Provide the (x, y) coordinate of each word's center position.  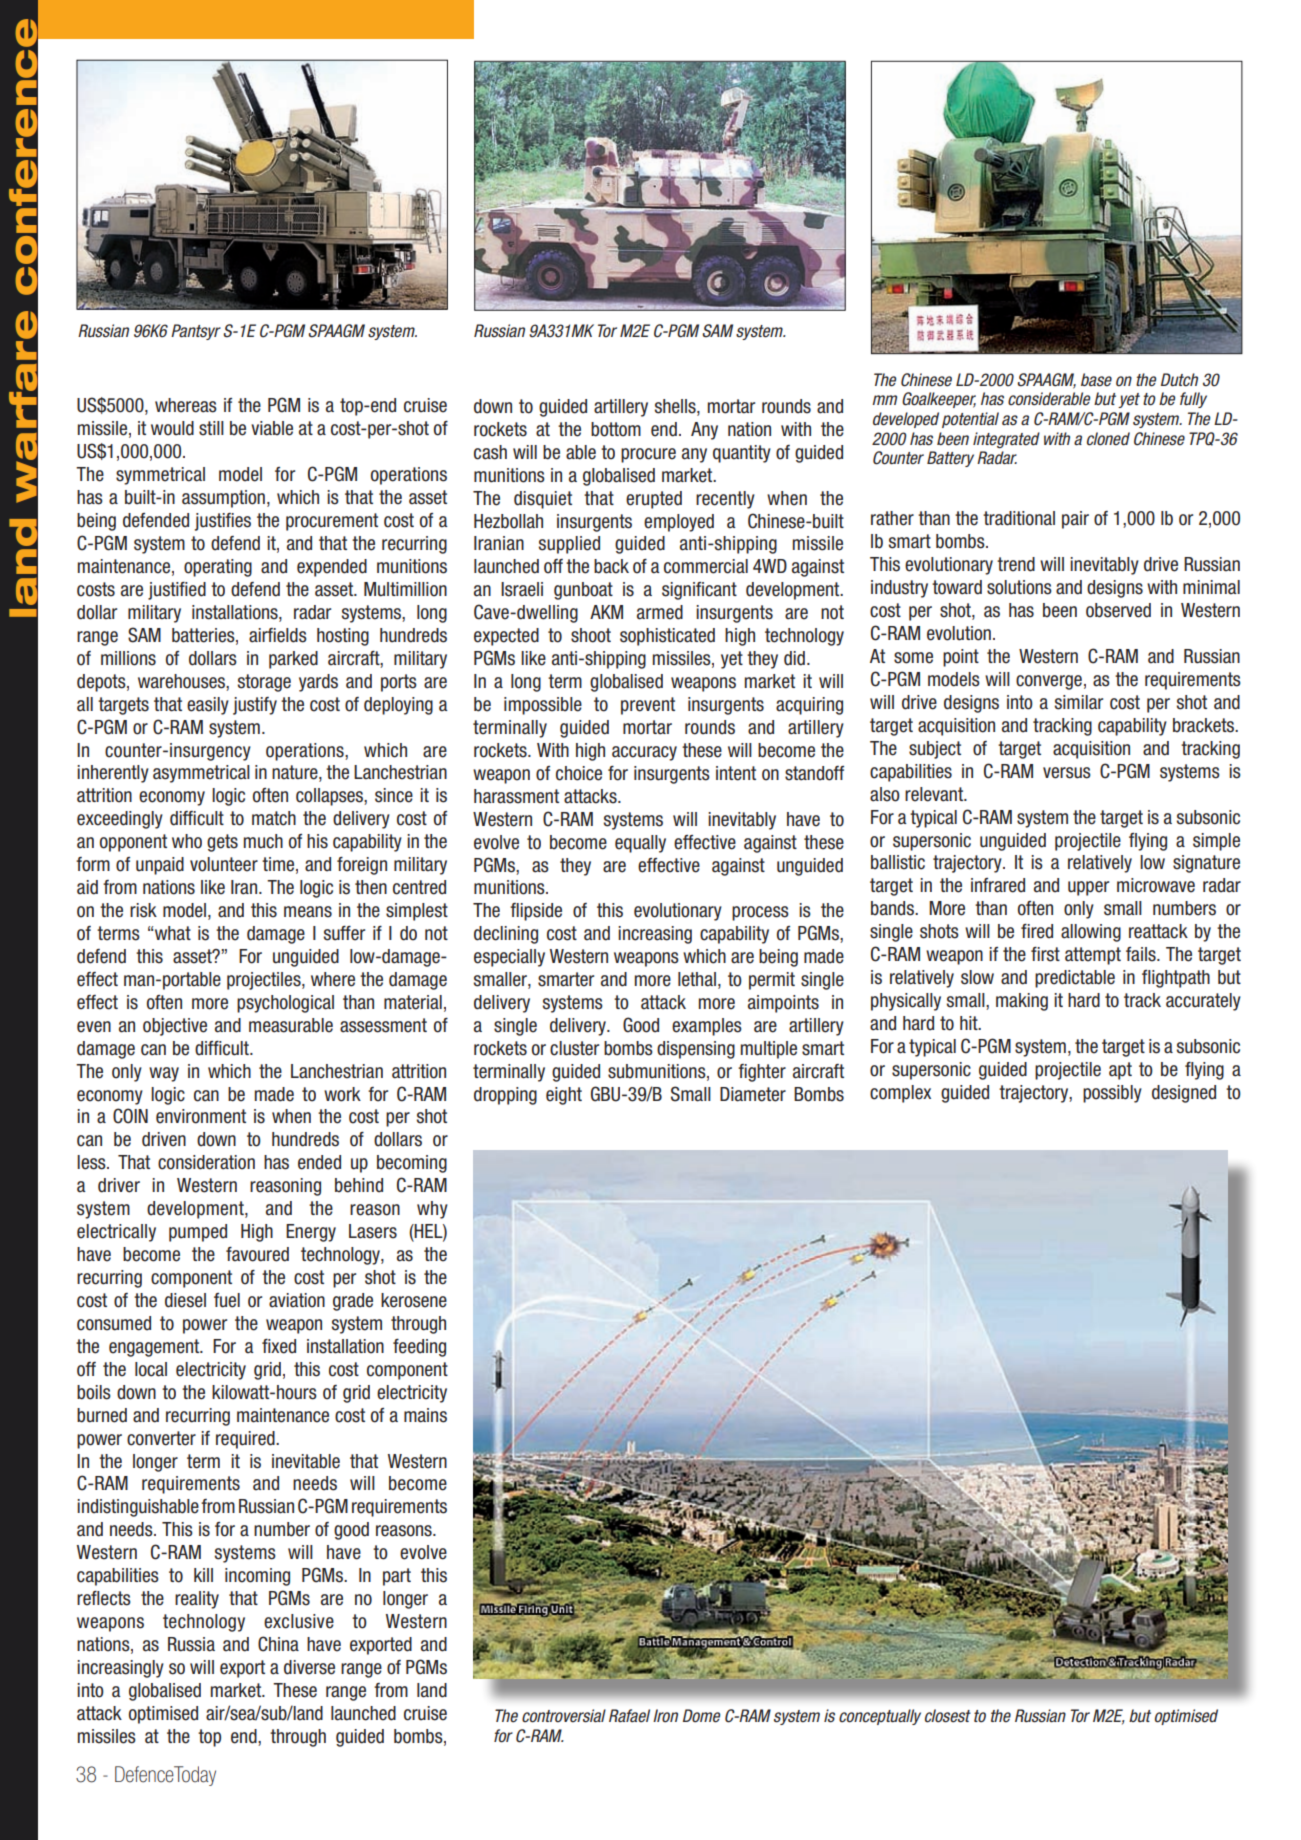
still (211, 428)
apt (1120, 1071)
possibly (1112, 1094)
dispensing (696, 1050)
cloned (1108, 439)
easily (208, 706)
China (278, 1644)
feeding (419, 1348)
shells (676, 407)
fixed (279, 1346)
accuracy (644, 753)
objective (175, 1027)
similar (1078, 702)
